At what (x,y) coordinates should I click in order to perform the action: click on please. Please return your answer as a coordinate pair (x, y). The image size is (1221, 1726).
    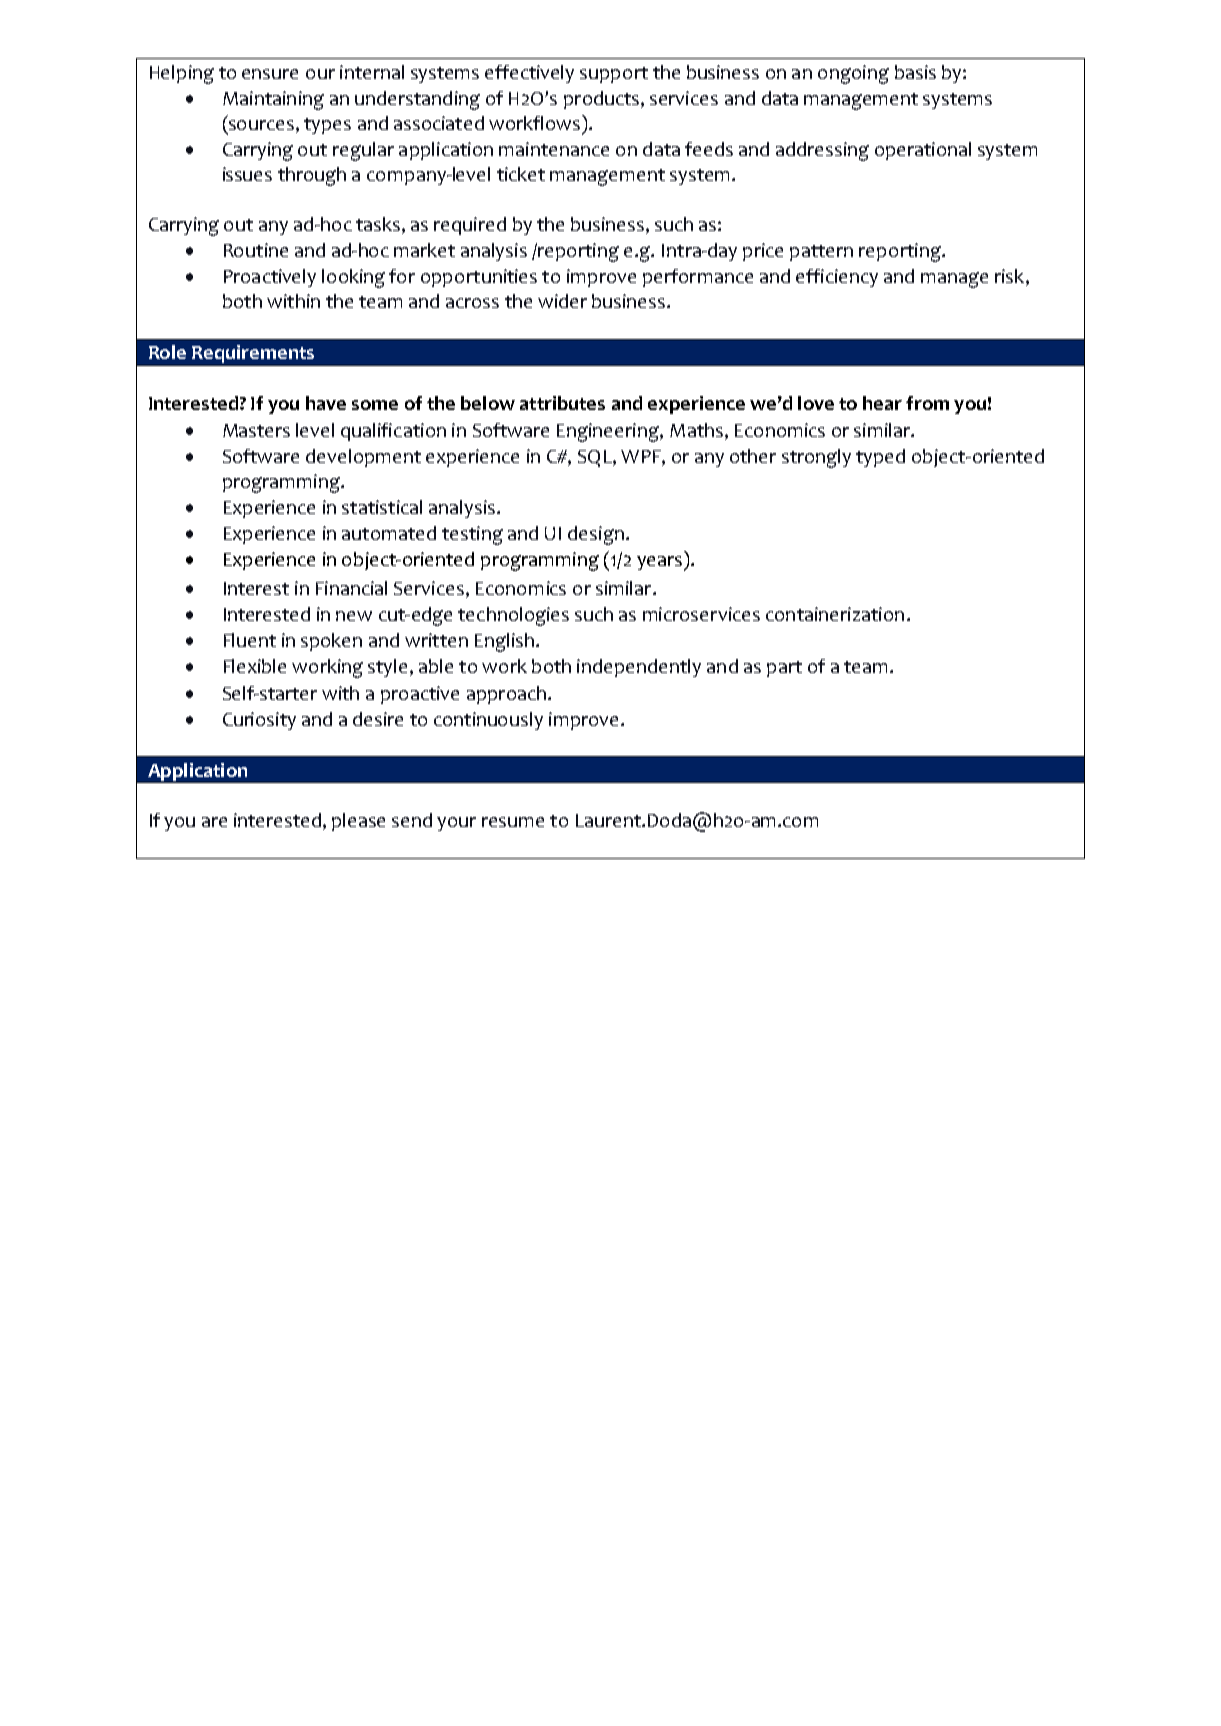
    Looking at the image, I should click on (358, 822).
